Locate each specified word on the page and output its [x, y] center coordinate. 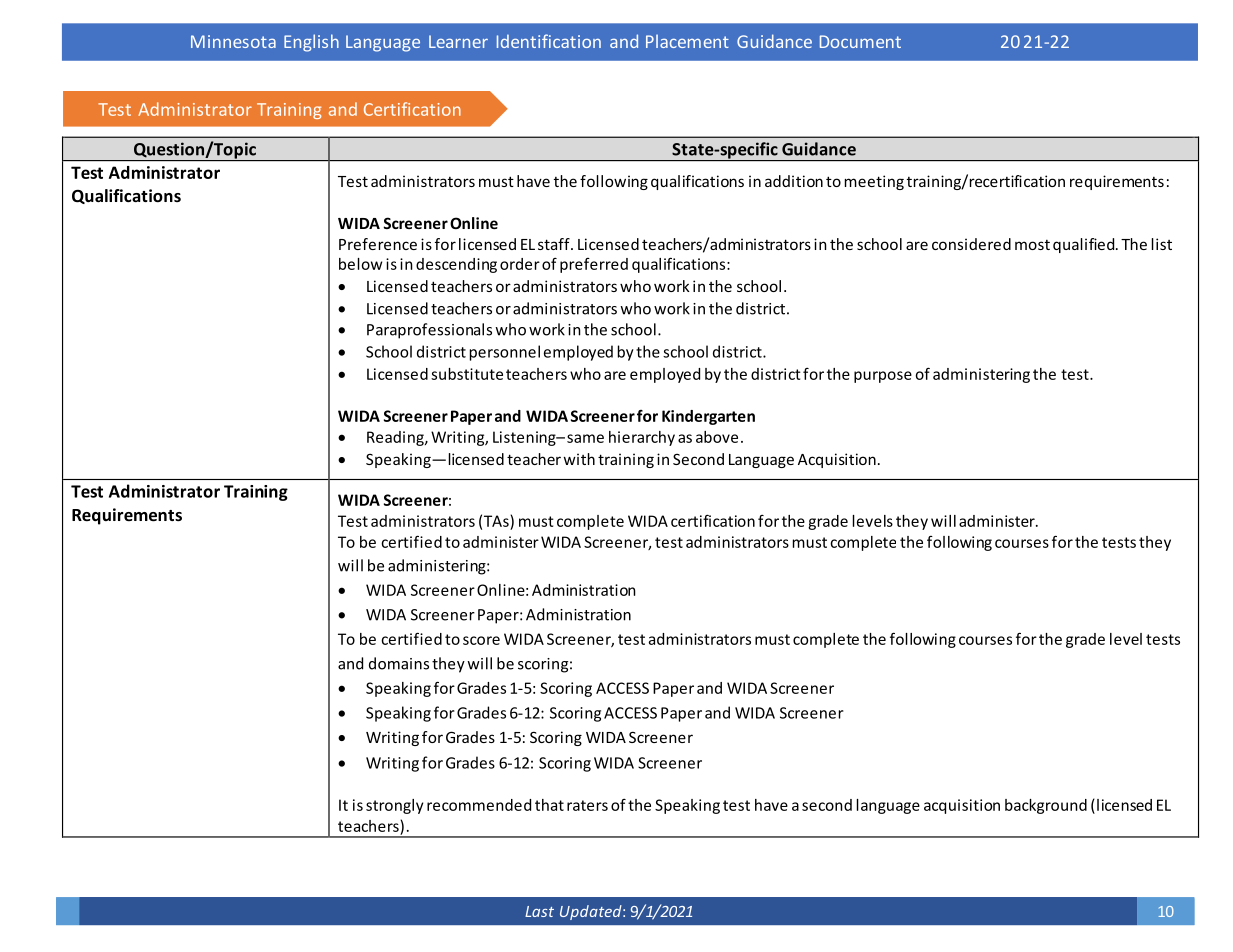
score [481, 640]
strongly [395, 806]
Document [860, 41]
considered [971, 244]
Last [539, 911]
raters [587, 805]
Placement [687, 41]
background [1046, 806]
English [311, 43]
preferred [594, 265]
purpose [883, 377]
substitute [467, 374]
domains [399, 663]
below [360, 264]
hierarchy [642, 438]
